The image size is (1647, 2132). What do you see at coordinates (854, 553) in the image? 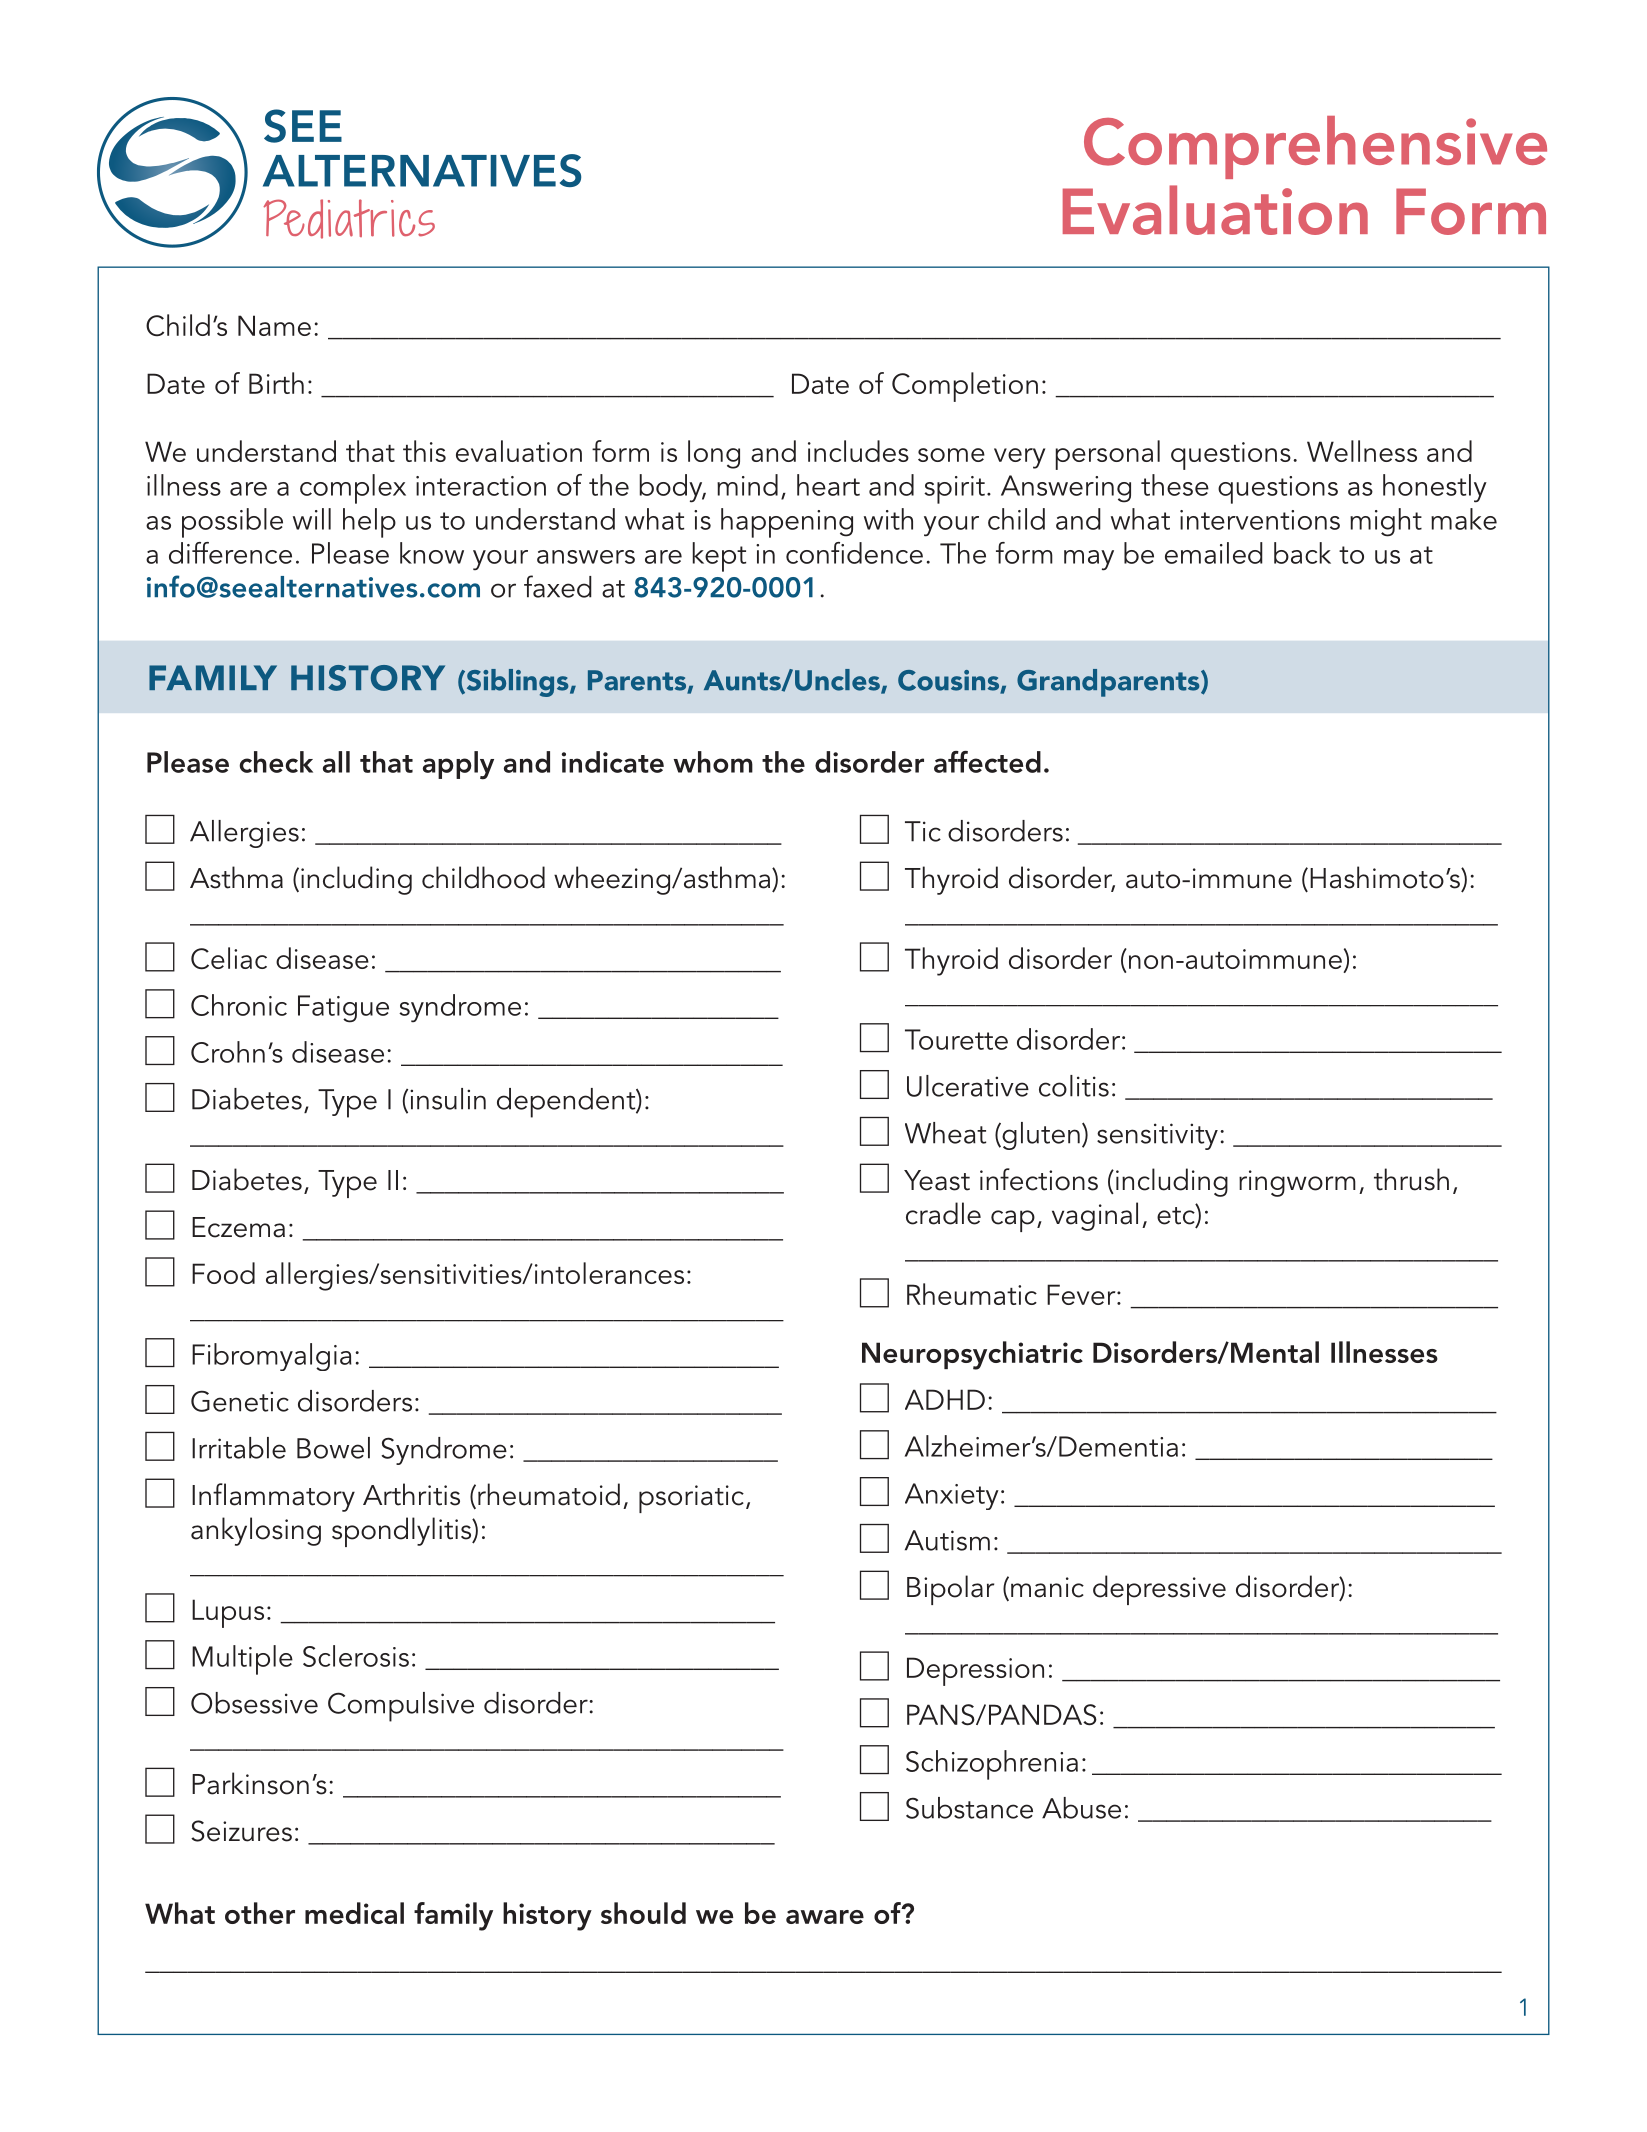
I see `confidence` at bounding box center [854, 553].
